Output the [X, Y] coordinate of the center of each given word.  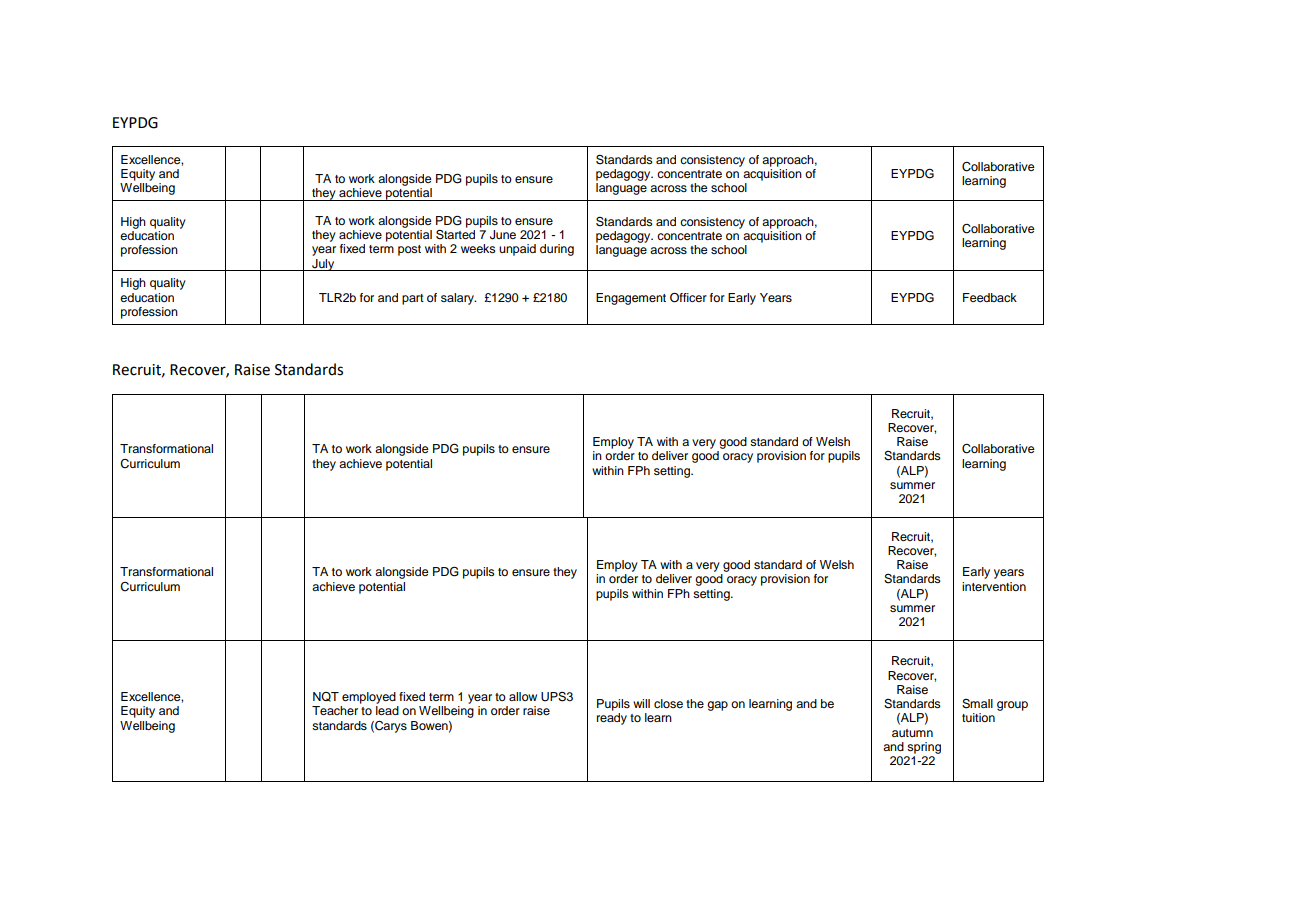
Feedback [990, 297]
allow [523, 696]
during [557, 250]
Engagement [631, 299]
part [413, 299]
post [409, 250]
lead [387, 710]
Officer [688, 298]
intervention [994, 586]
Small [977, 704]
